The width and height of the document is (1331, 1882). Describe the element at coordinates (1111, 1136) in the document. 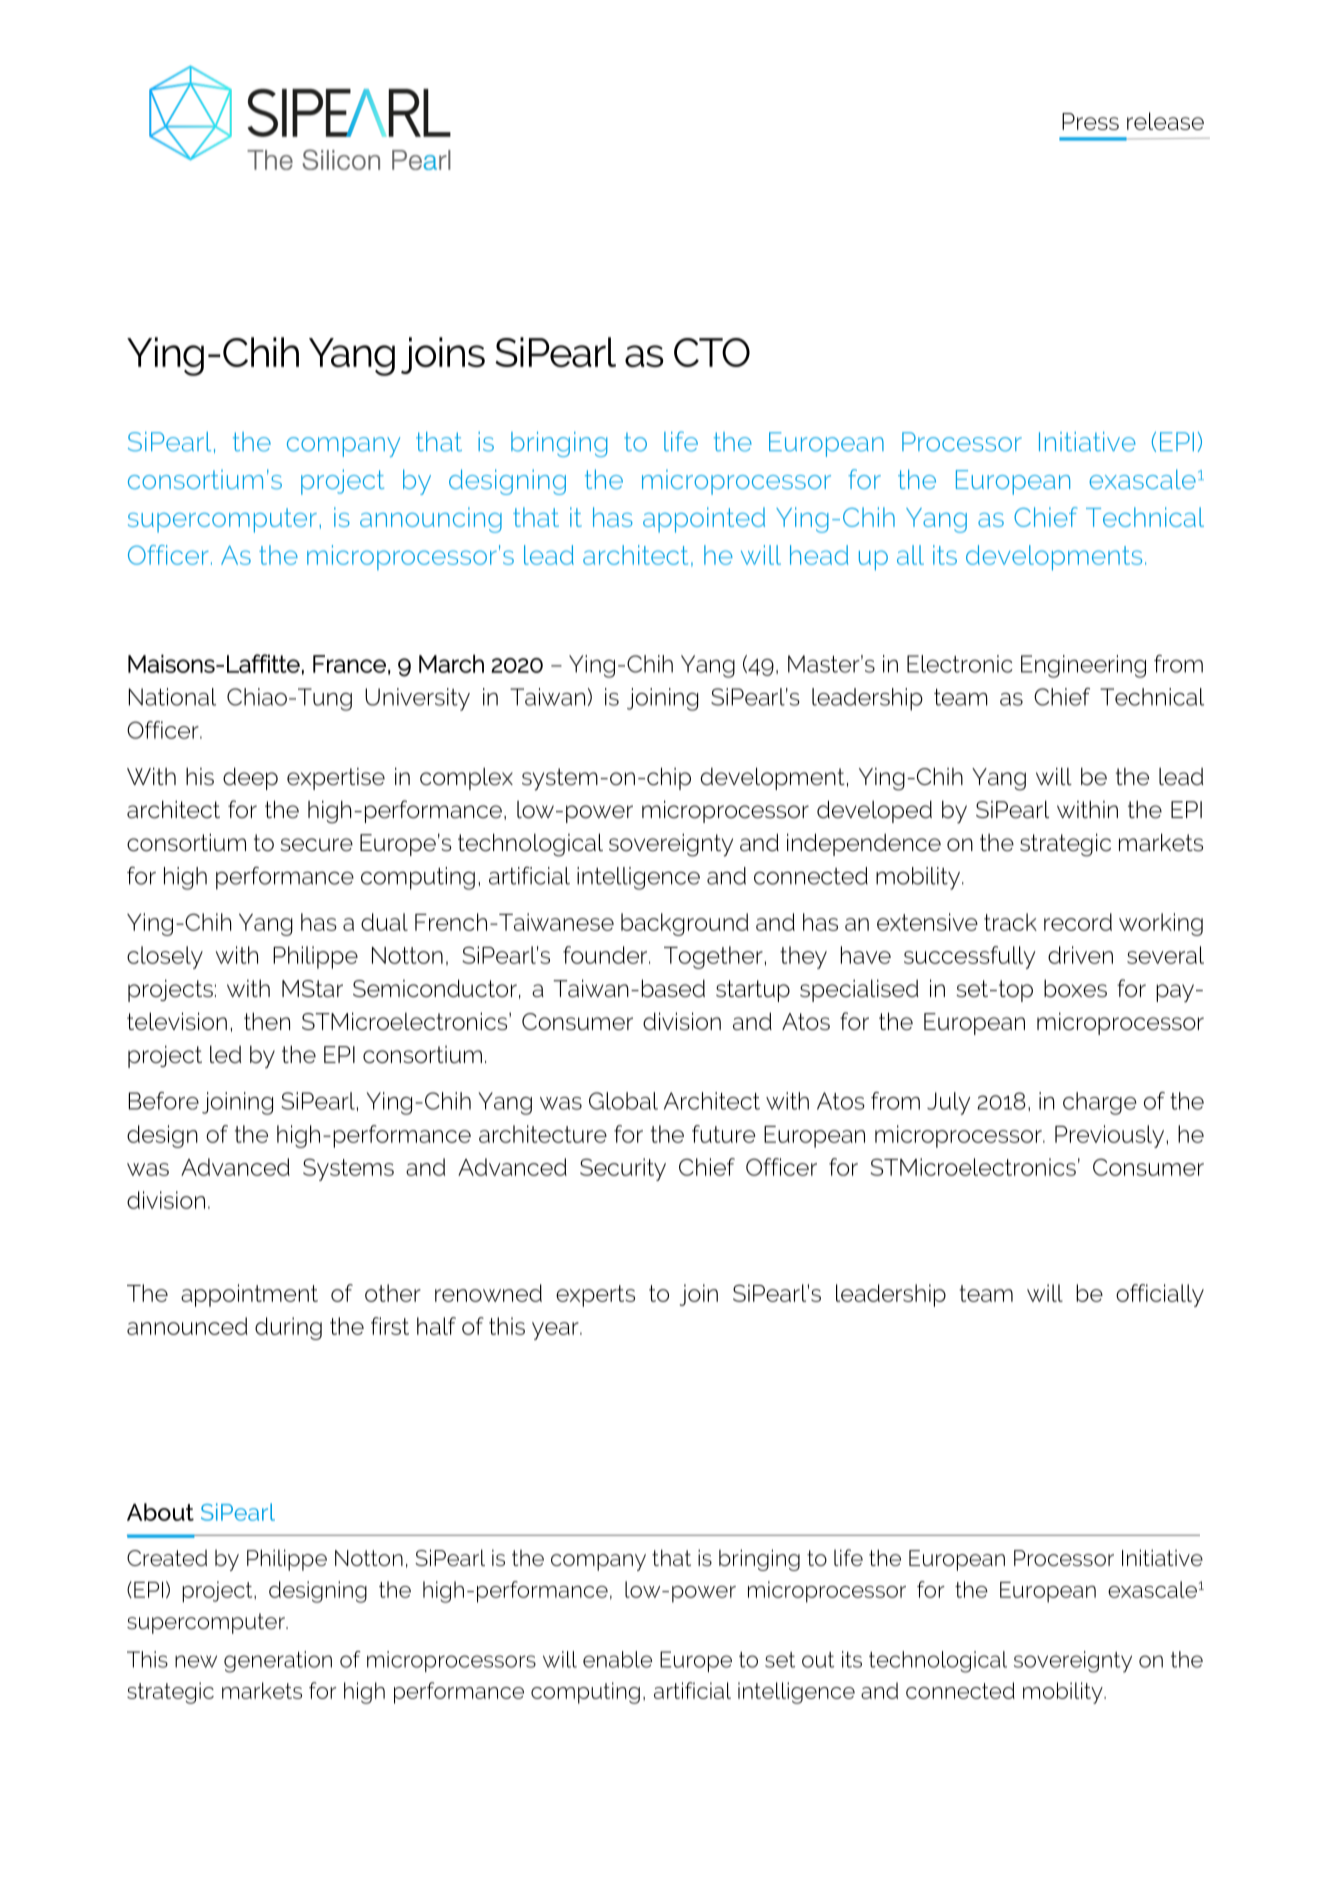

I see `Previously` at that location.
